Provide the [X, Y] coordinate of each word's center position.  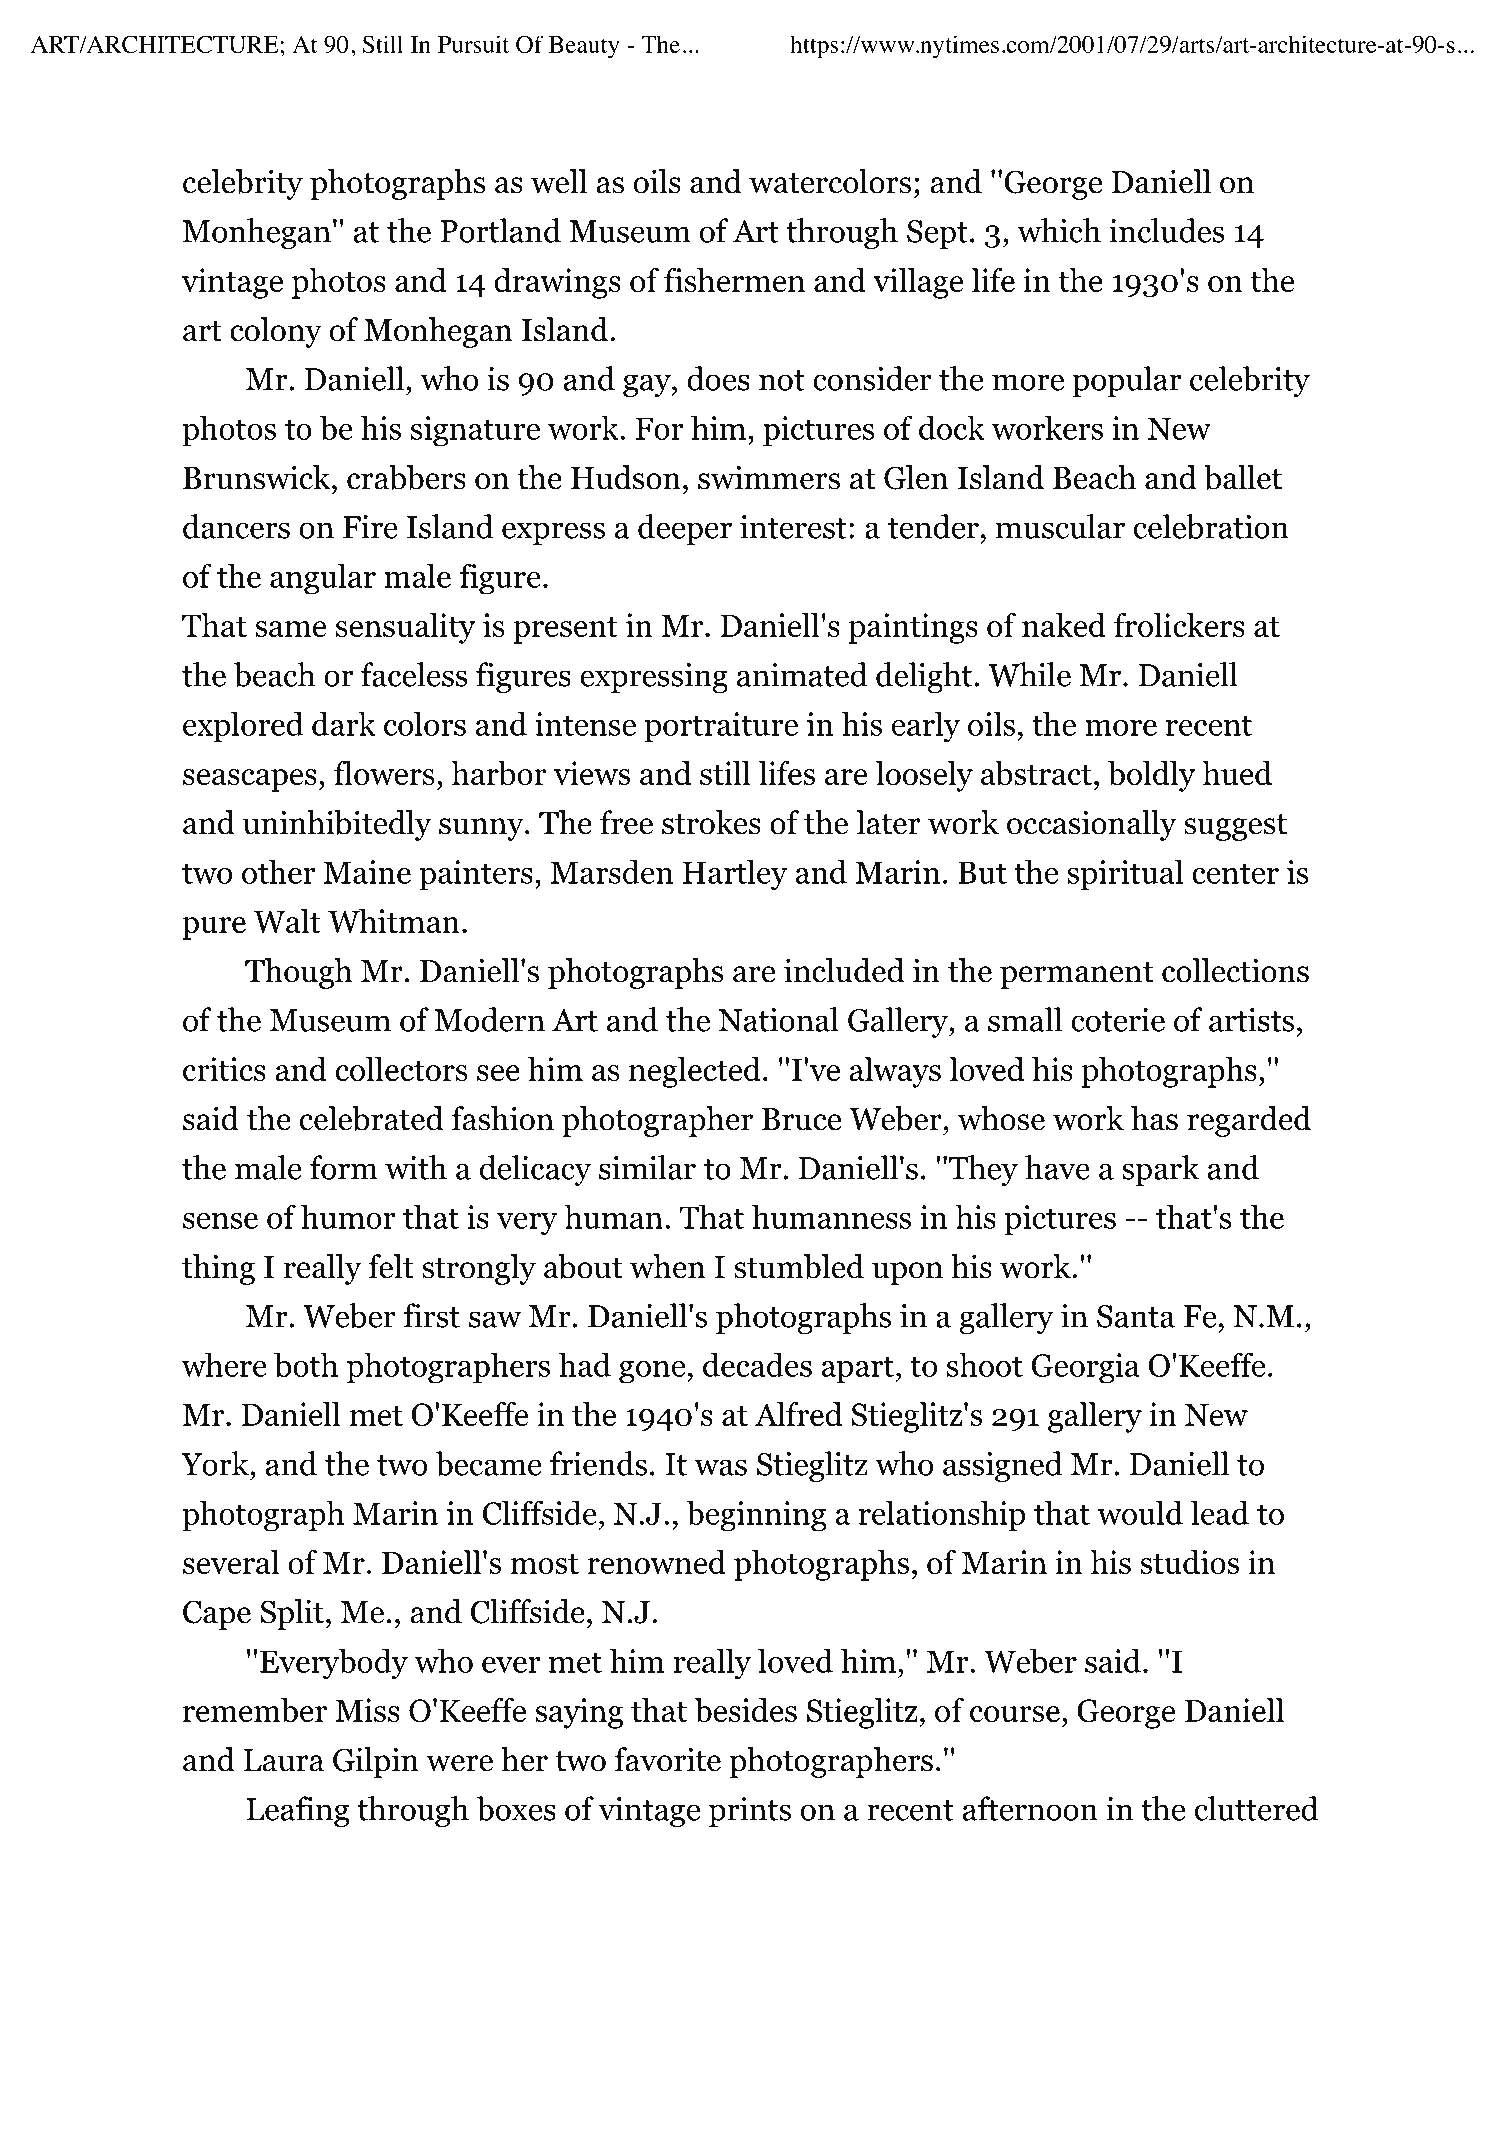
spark [1160, 1170]
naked [1064, 625]
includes [1166, 230]
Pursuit [473, 44]
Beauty [584, 47]
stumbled [799, 1266]
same [290, 629]
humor [348, 1216]
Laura [284, 1760]
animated [802, 674]
